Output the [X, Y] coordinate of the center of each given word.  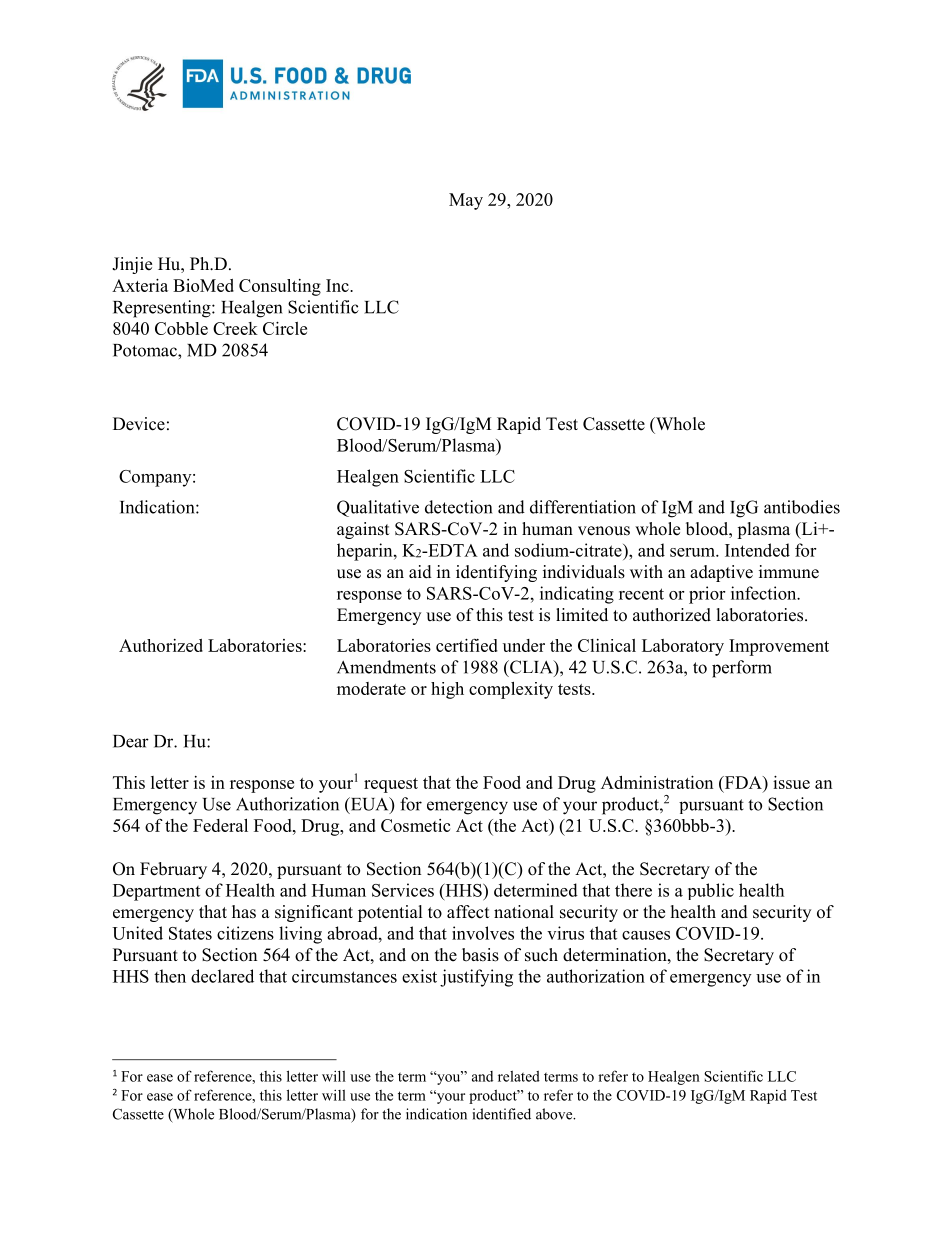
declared [222, 976]
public [711, 891]
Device [139, 424]
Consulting [280, 287]
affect [468, 912]
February [173, 870]
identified [502, 1114]
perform [742, 669]
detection [459, 507]
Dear [131, 741]
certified [467, 645]
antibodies [802, 507]
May [466, 201]
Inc [338, 285]
